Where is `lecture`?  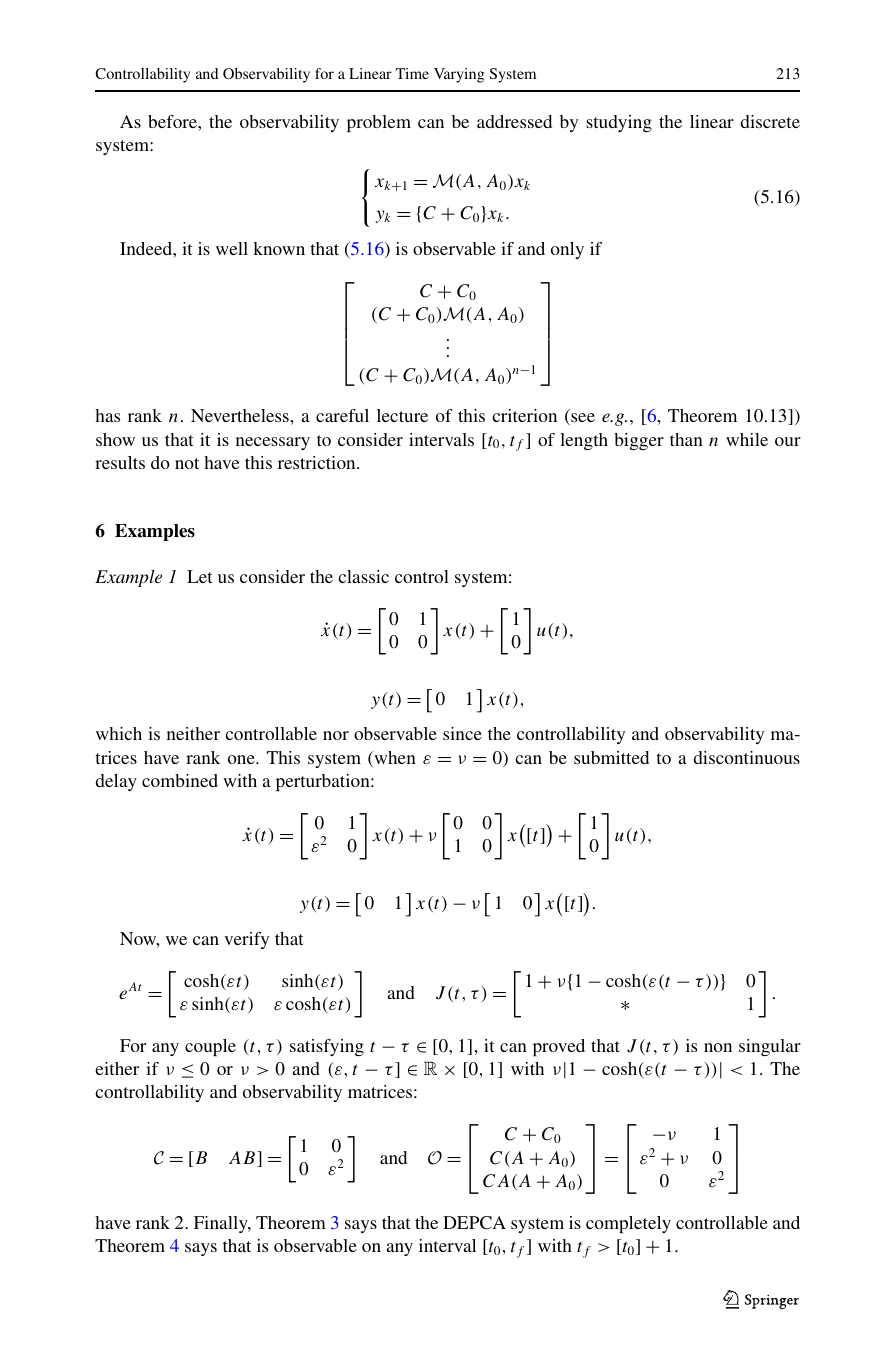
lecture is located at coordinates (402, 415).
